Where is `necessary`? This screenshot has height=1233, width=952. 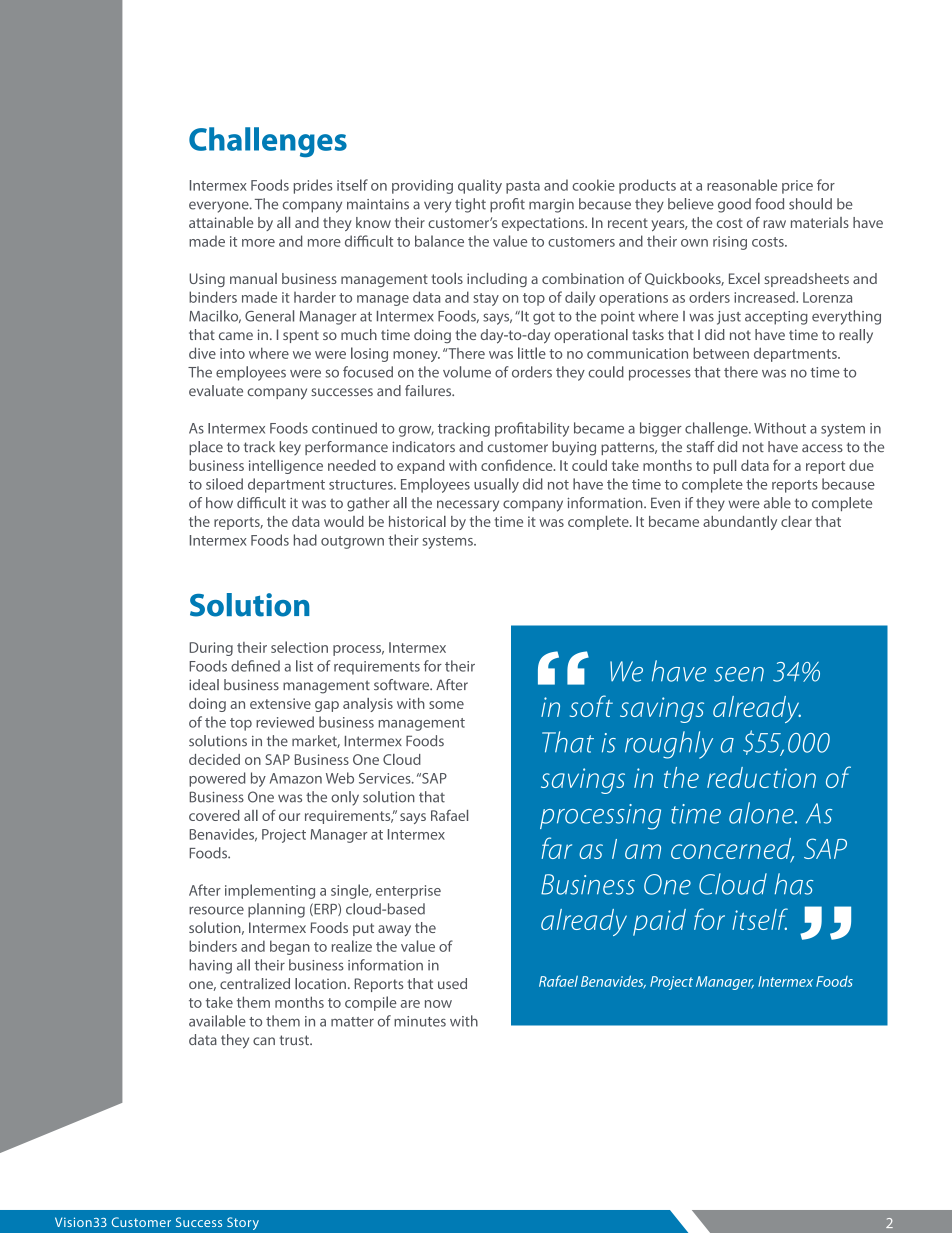 necessary is located at coordinates (468, 506).
